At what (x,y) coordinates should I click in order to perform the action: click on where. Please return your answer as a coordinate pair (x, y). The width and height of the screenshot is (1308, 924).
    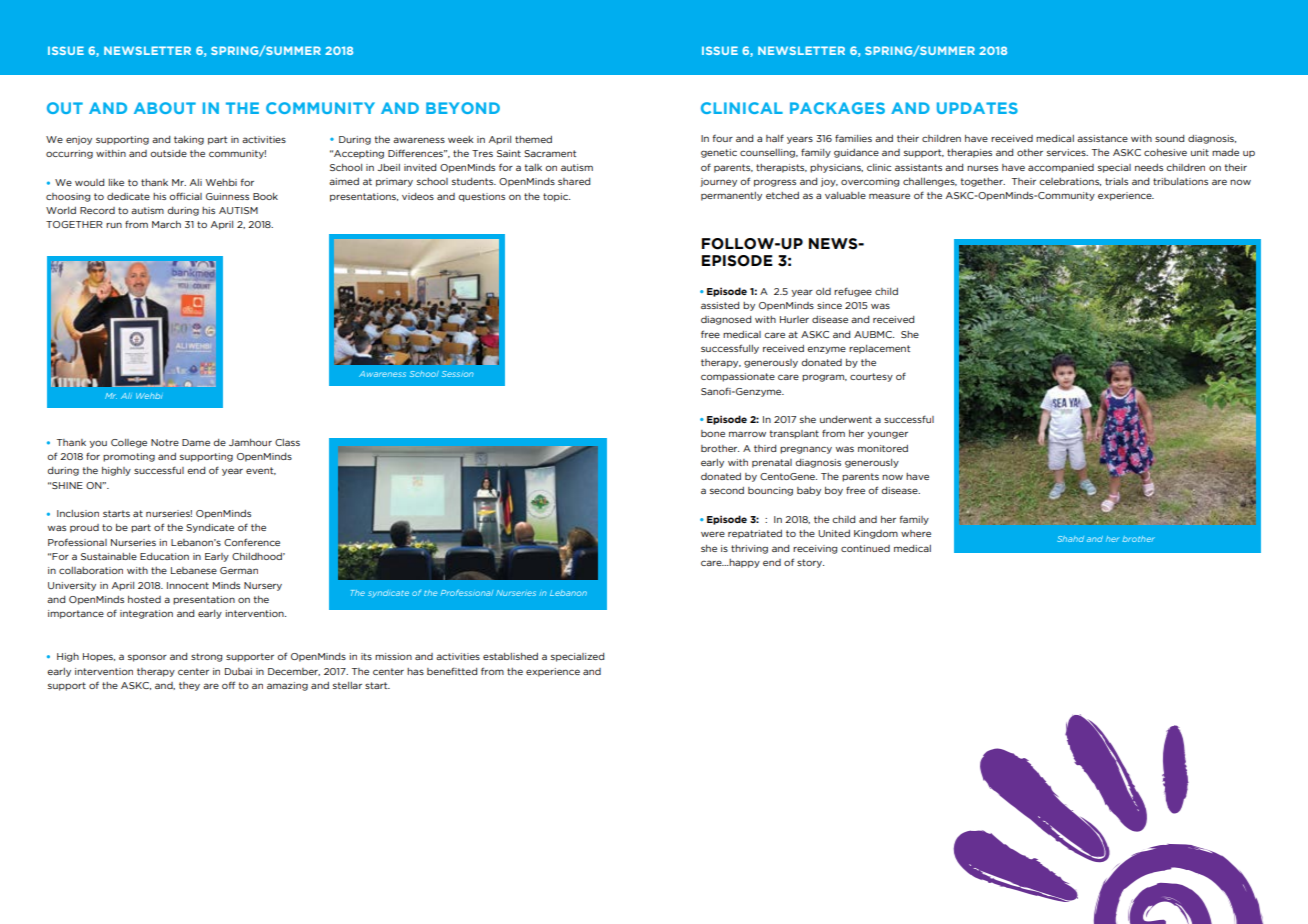
    Looking at the image, I should click on (916, 533).
